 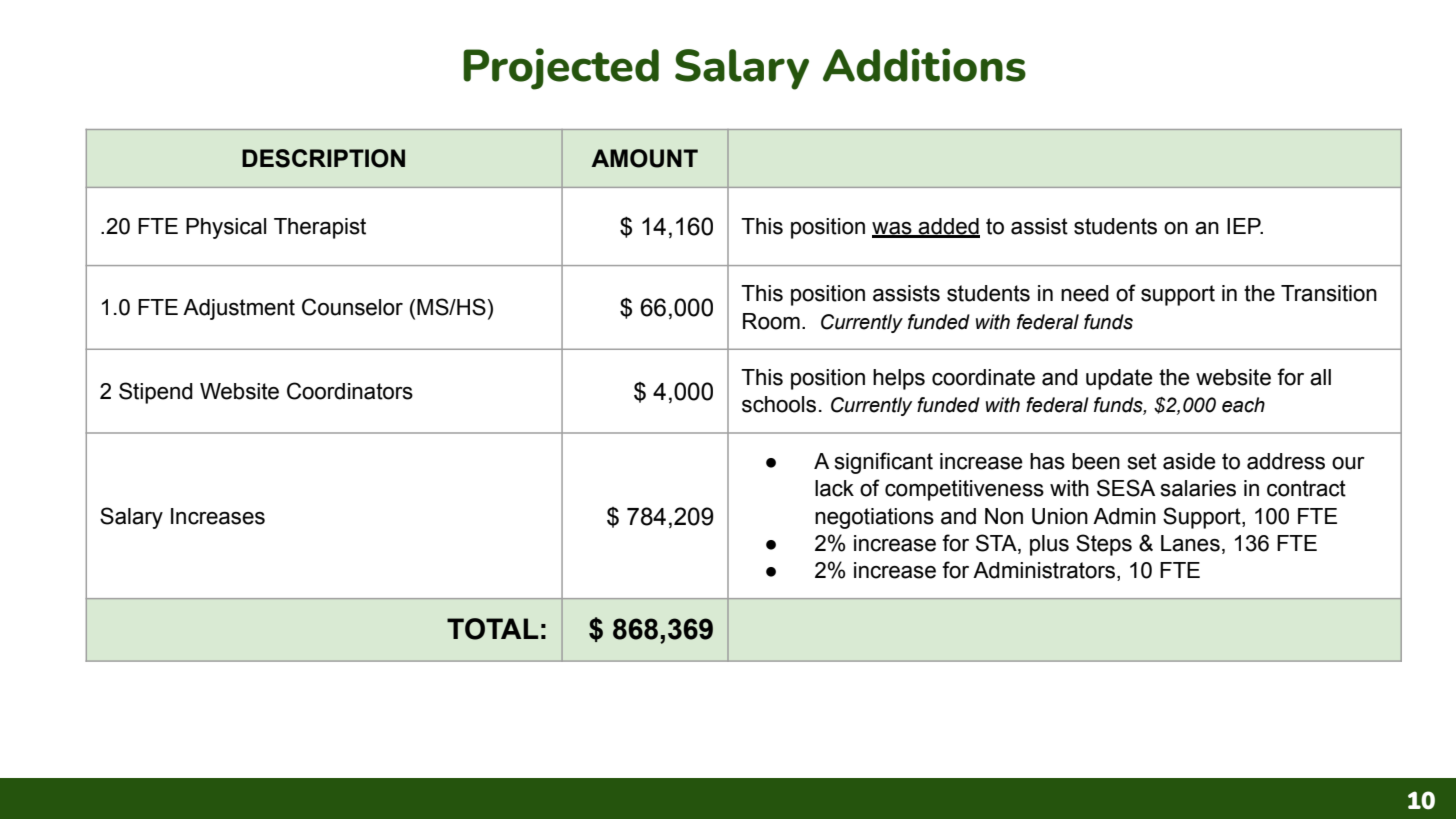 I want to click on IEP, so click(x=1245, y=226).
